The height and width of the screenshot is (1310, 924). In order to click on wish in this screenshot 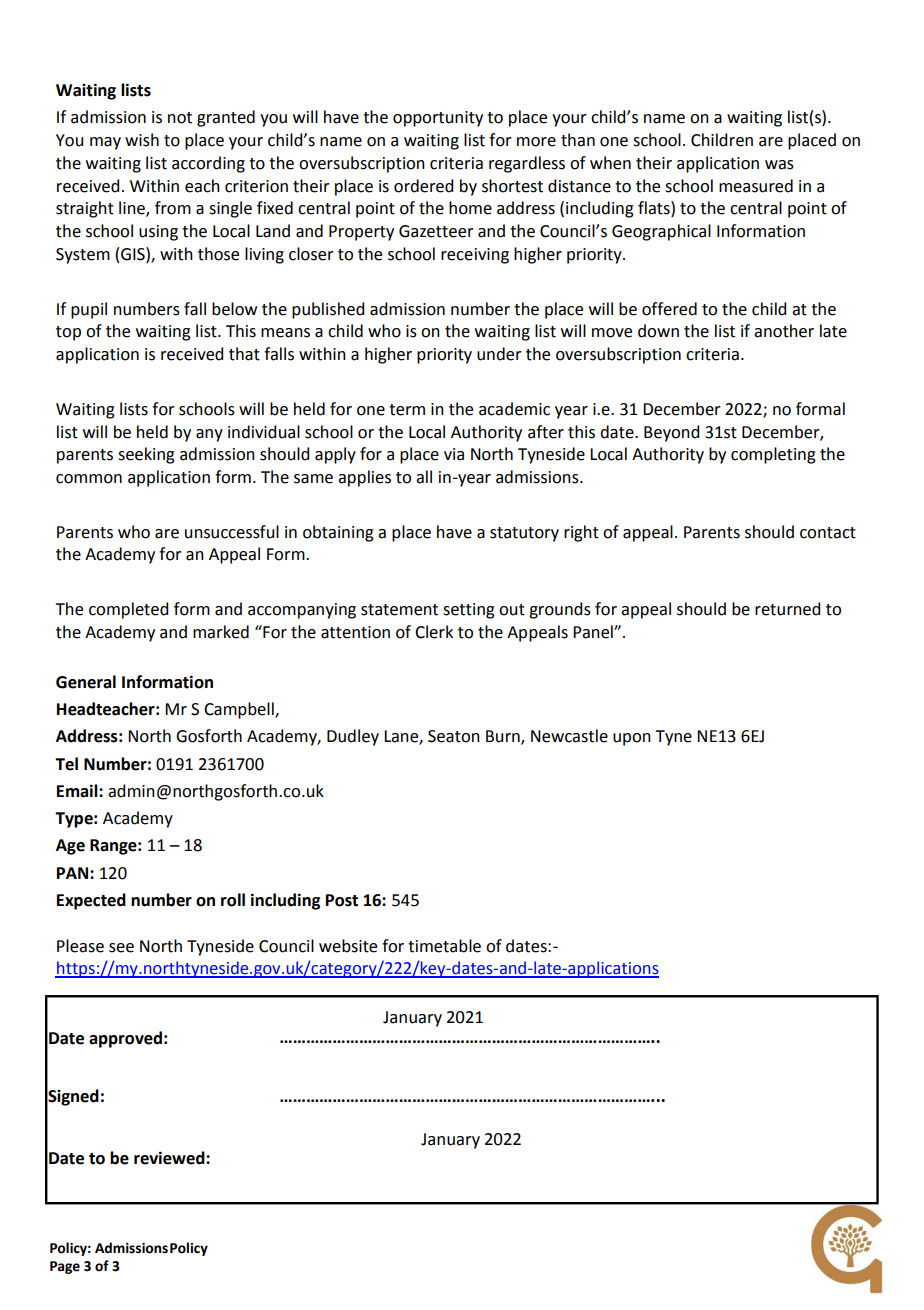, I will do `click(142, 140)`.
